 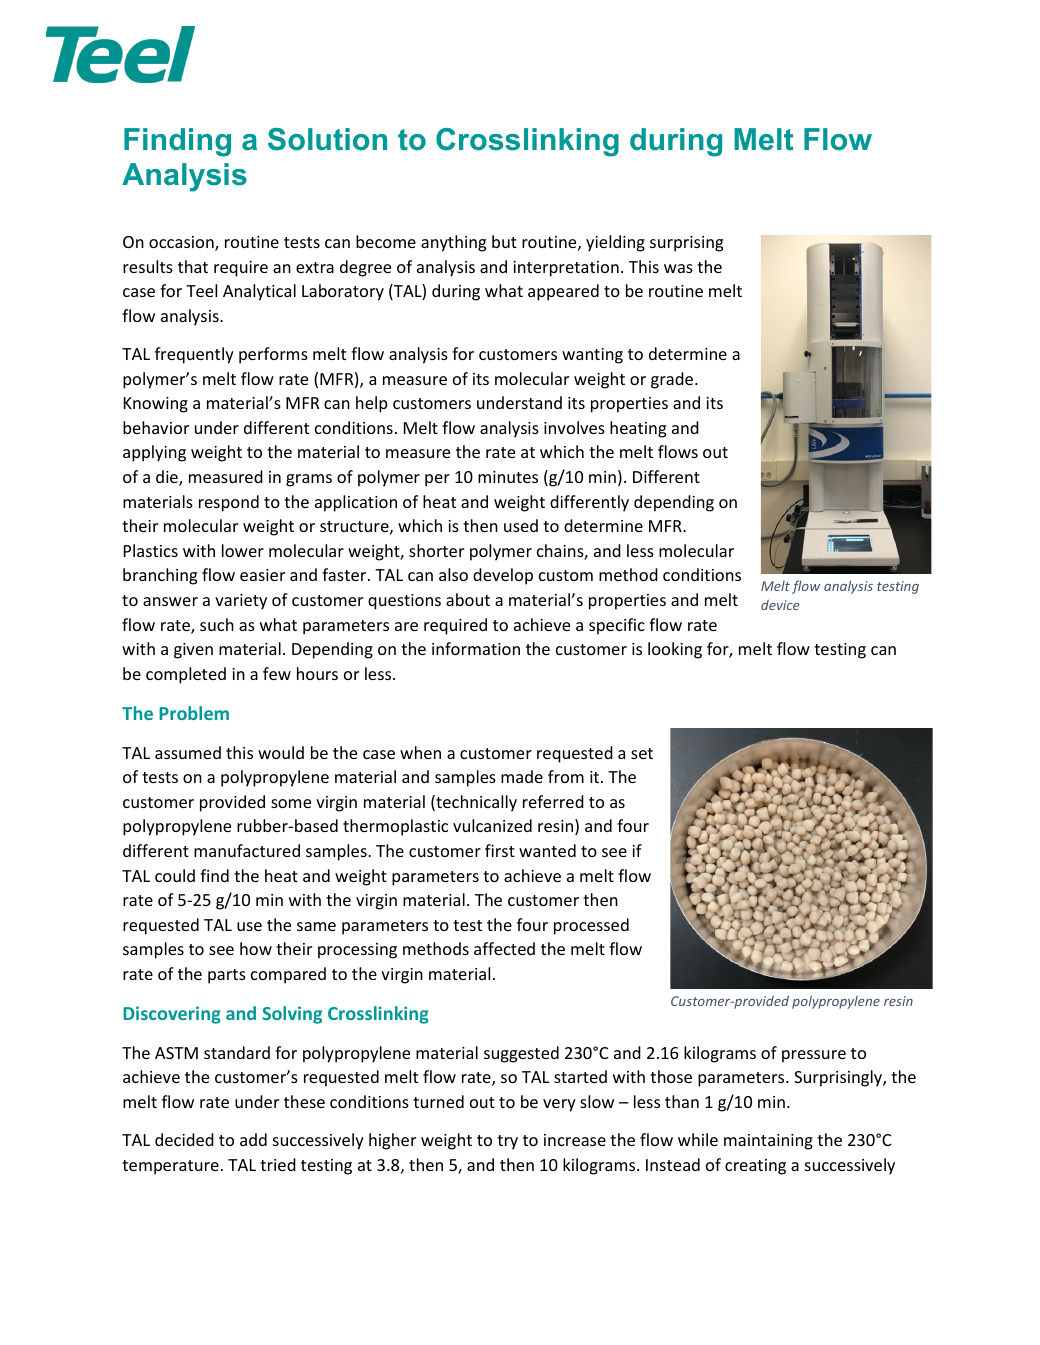 What do you see at coordinates (591, 926) in the screenshot?
I see `processed` at bounding box center [591, 926].
